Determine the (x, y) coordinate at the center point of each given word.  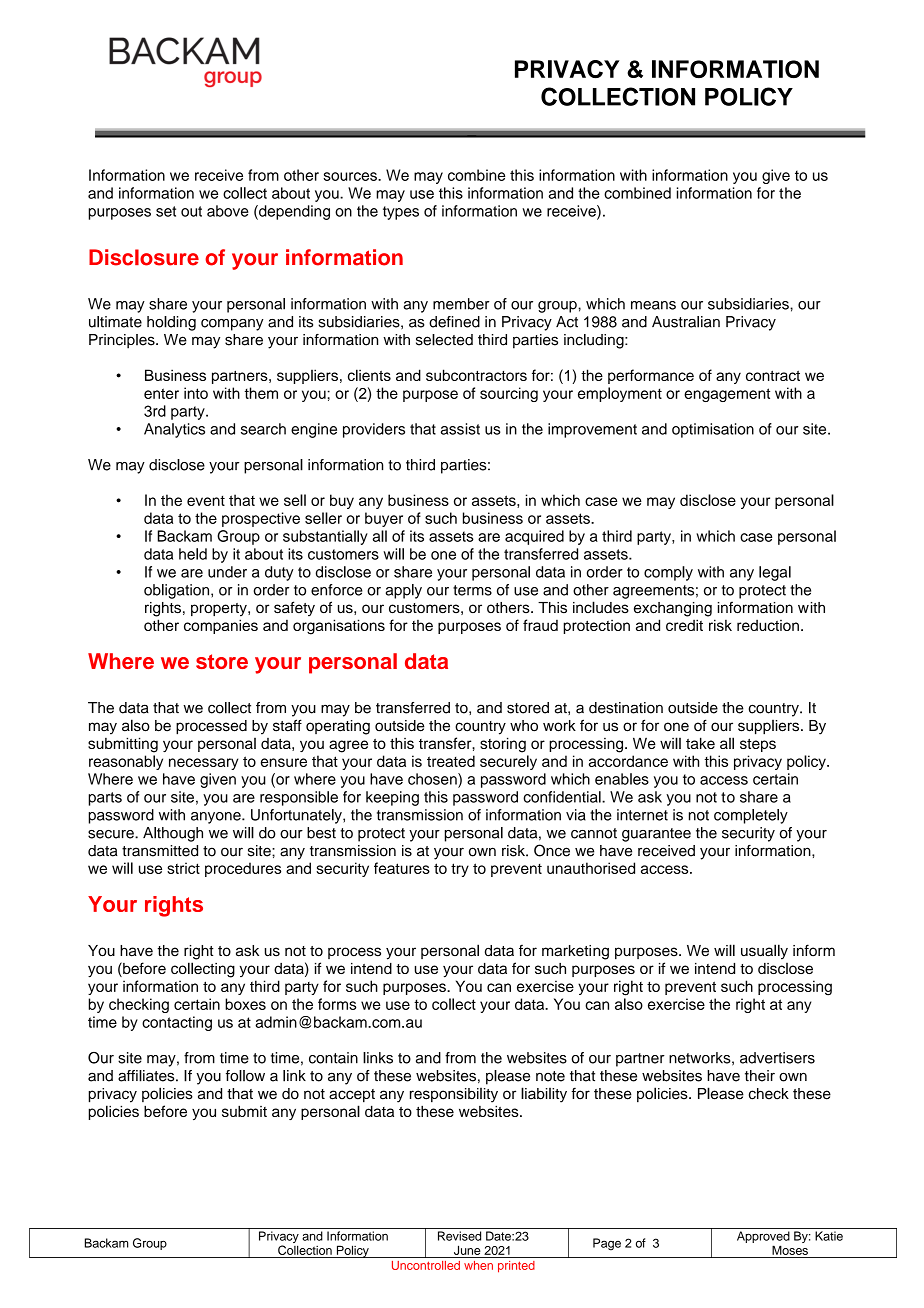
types (401, 213)
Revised (459, 1236)
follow (245, 1076)
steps (758, 745)
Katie (829, 1236)
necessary (204, 764)
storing (503, 745)
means (653, 305)
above (228, 211)
